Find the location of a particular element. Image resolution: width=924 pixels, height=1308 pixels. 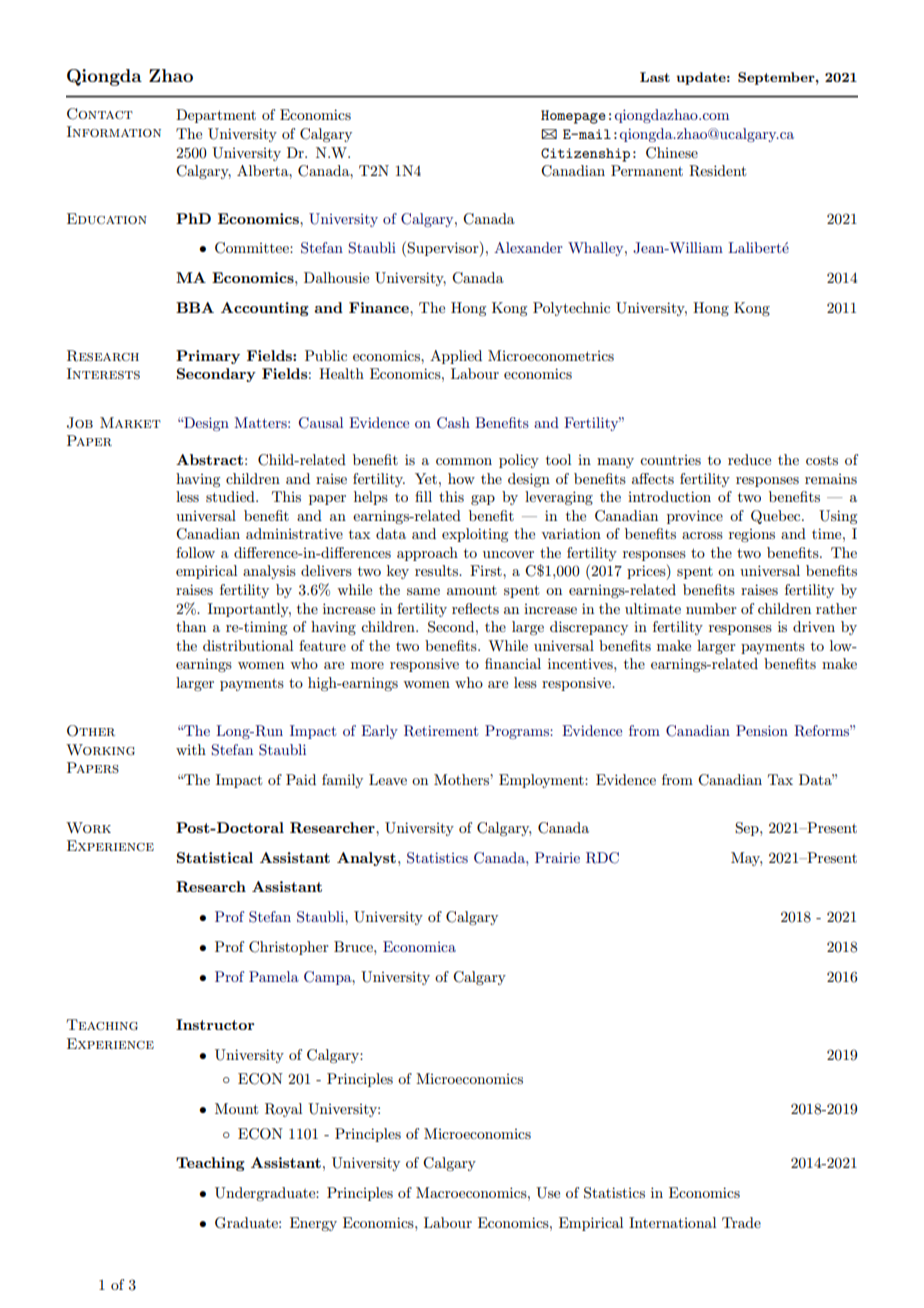

Use is located at coordinates (548, 1193).
